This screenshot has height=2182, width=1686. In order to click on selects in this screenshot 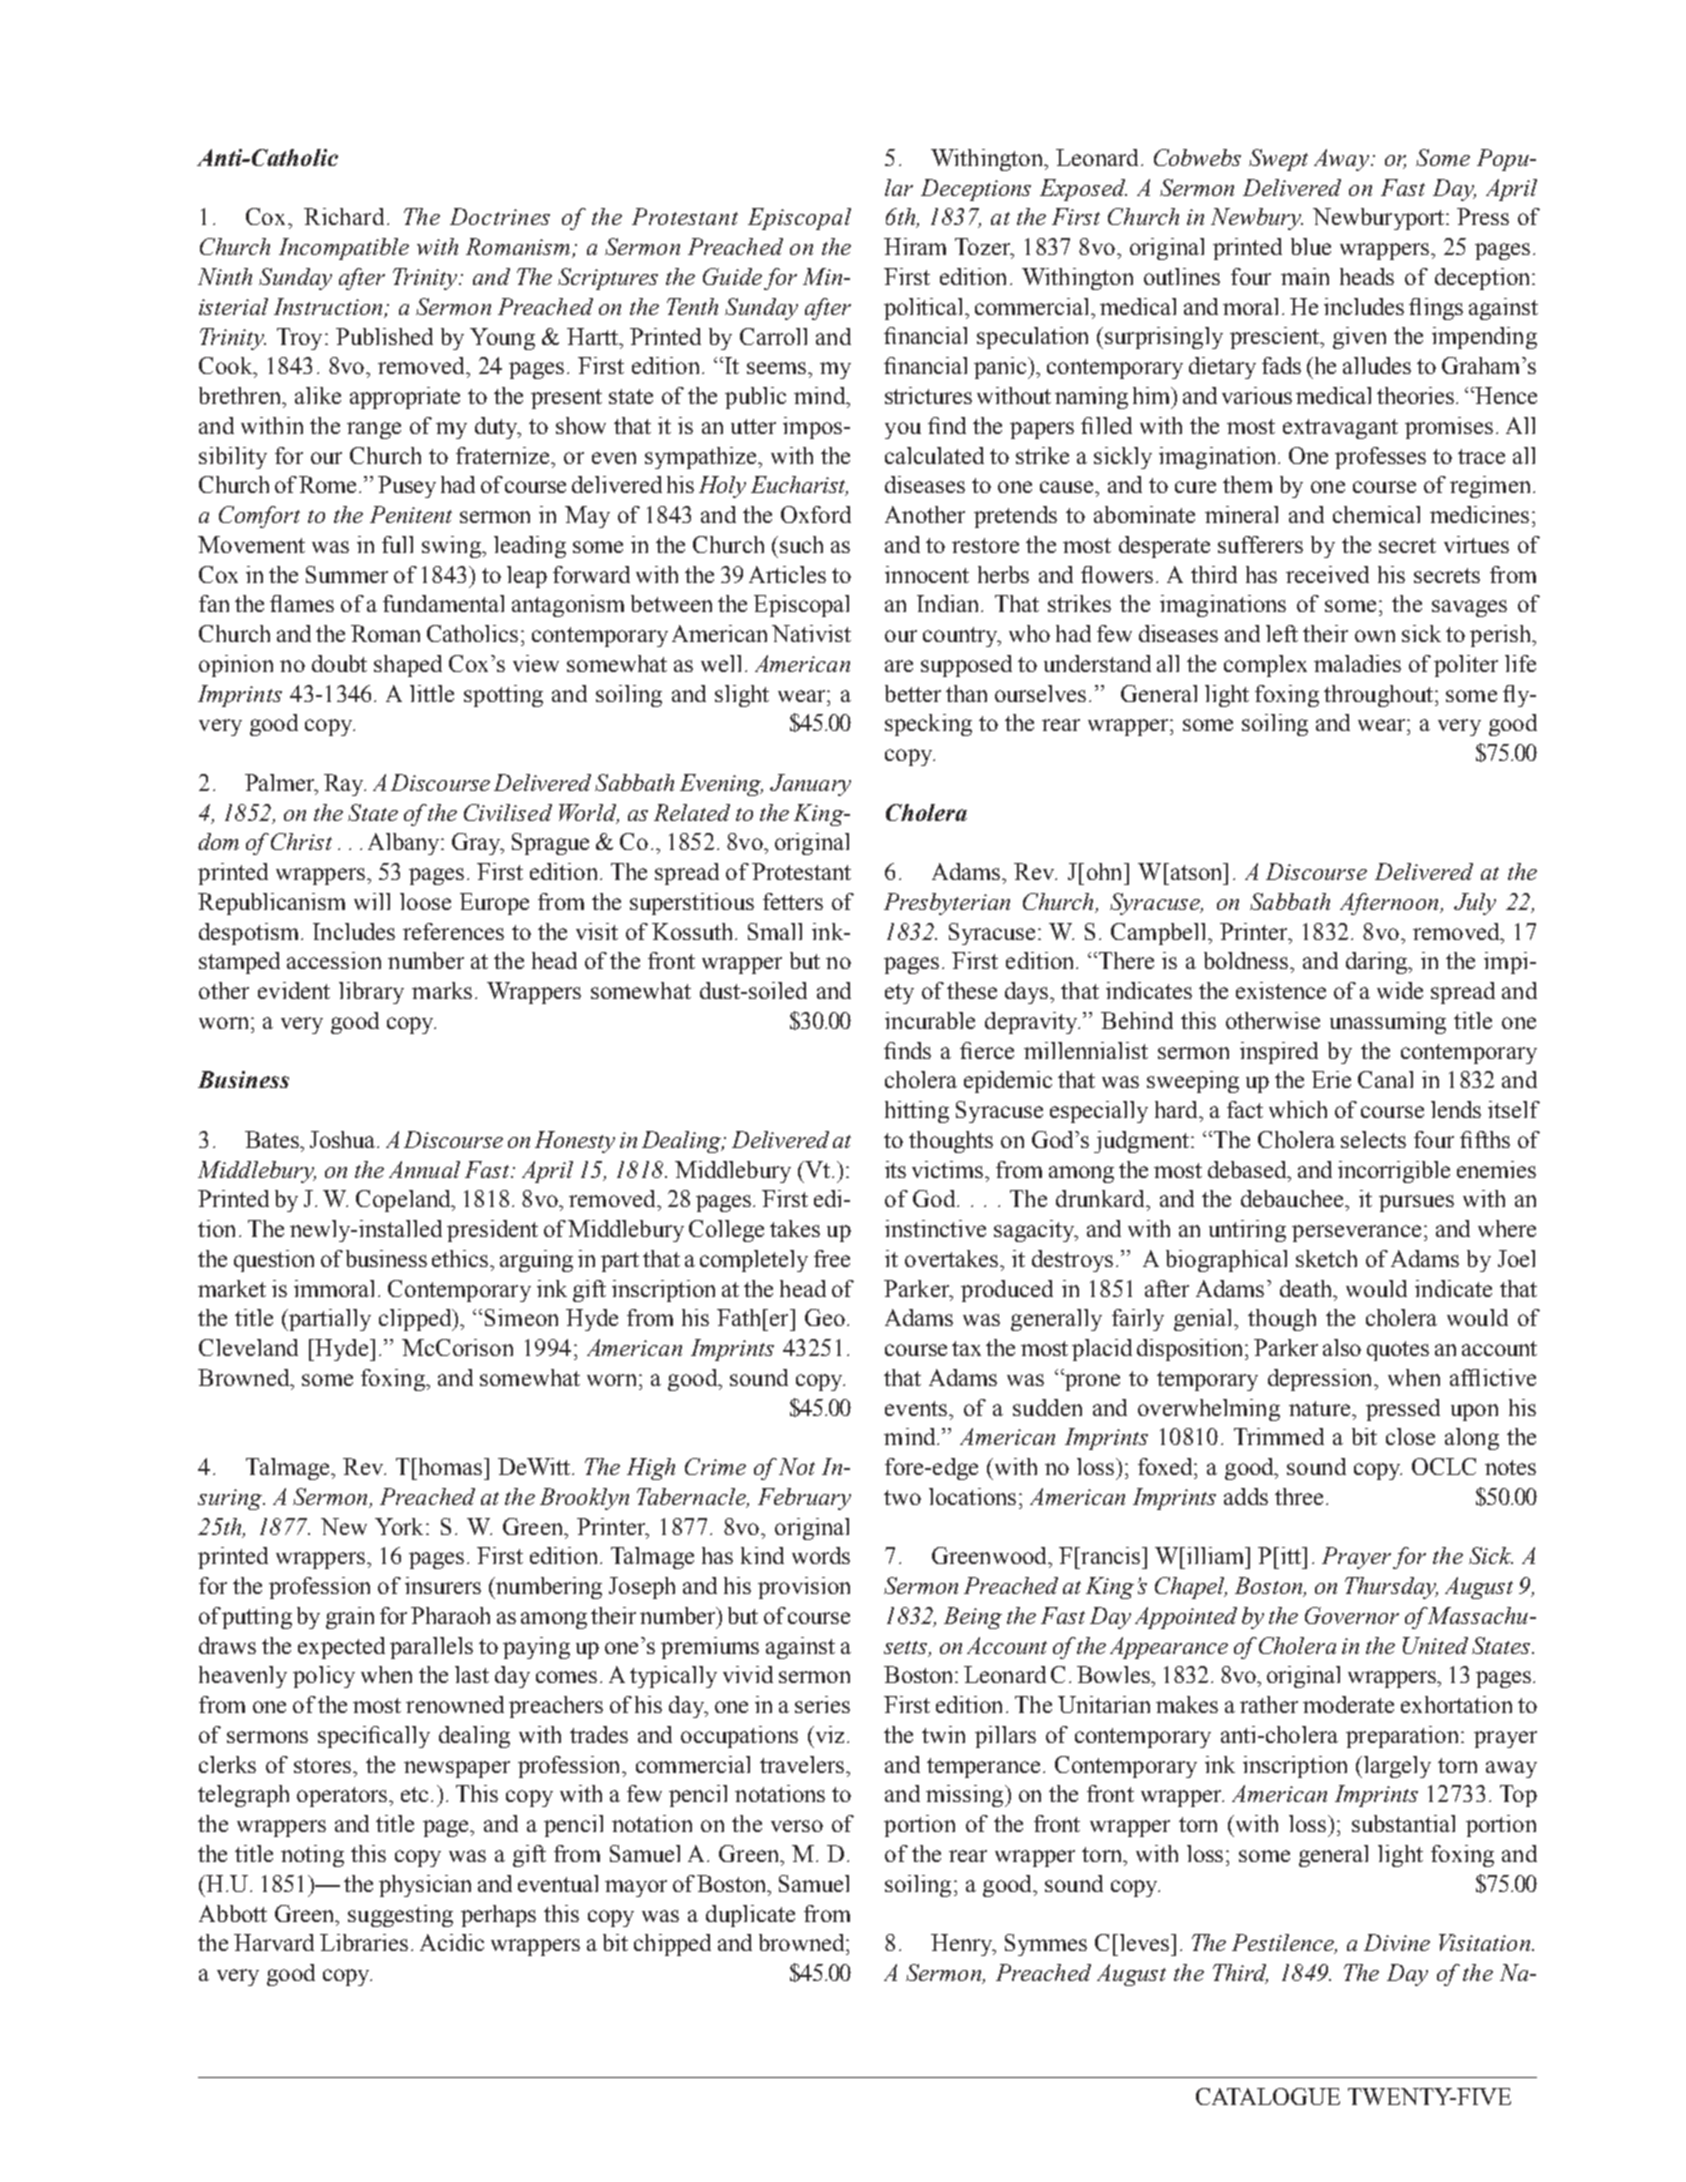, I will do `click(1373, 1139)`.
